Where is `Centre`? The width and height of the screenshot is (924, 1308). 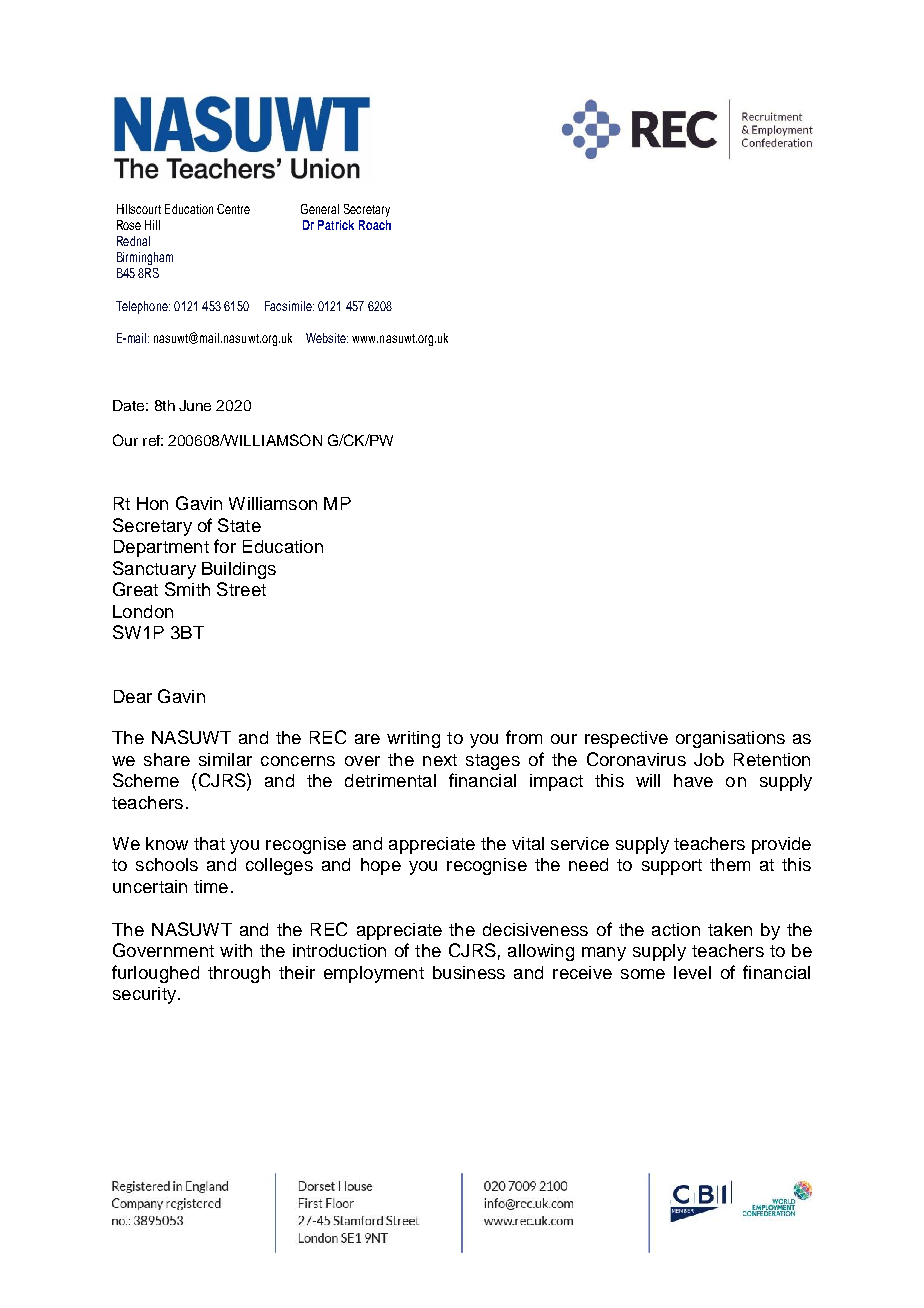 Centre is located at coordinates (233, 209).
